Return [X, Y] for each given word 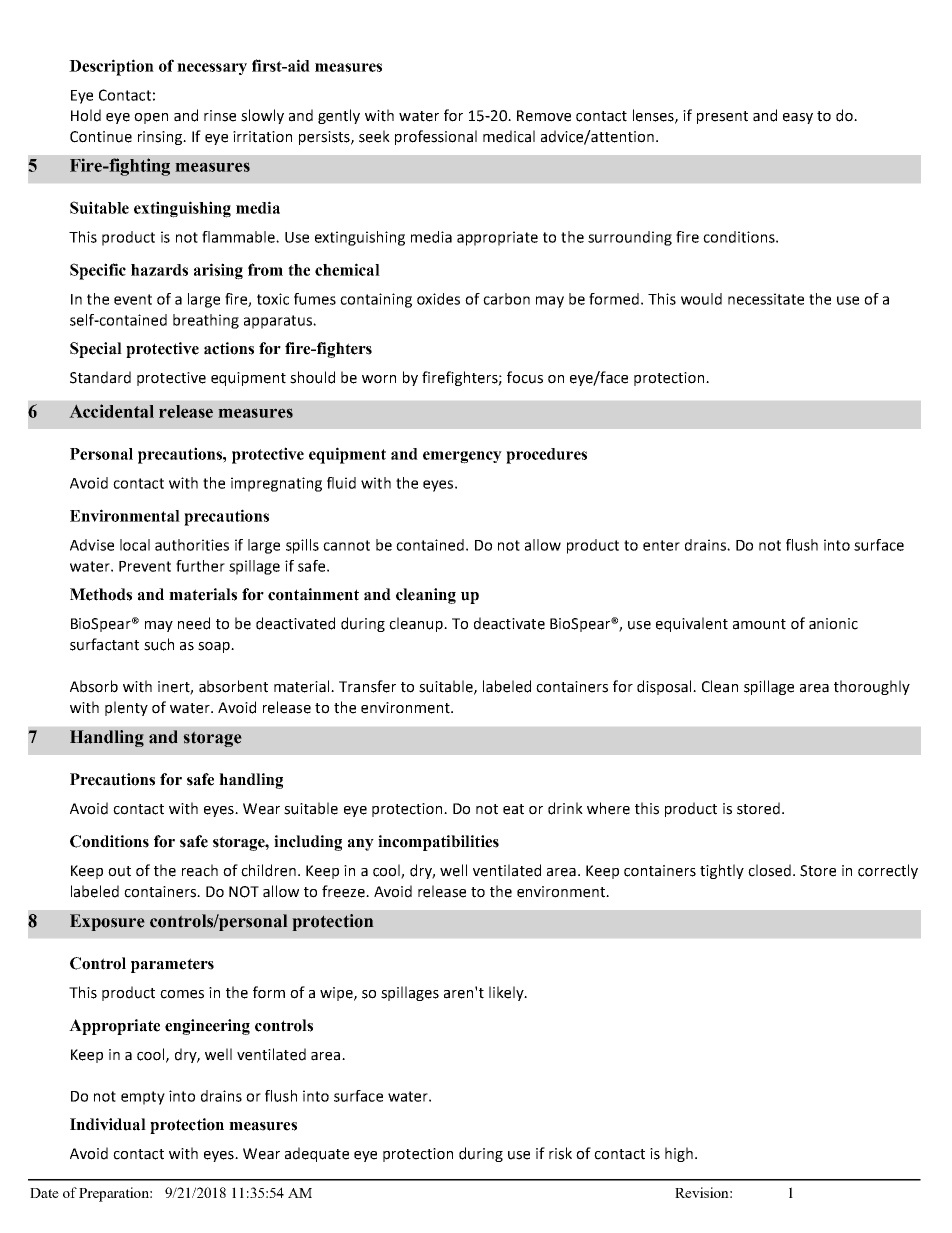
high [679, 1154]
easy [798, 118]
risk [560, 1153]
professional [436, 137]
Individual [108, 1124]
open [151, 118]
